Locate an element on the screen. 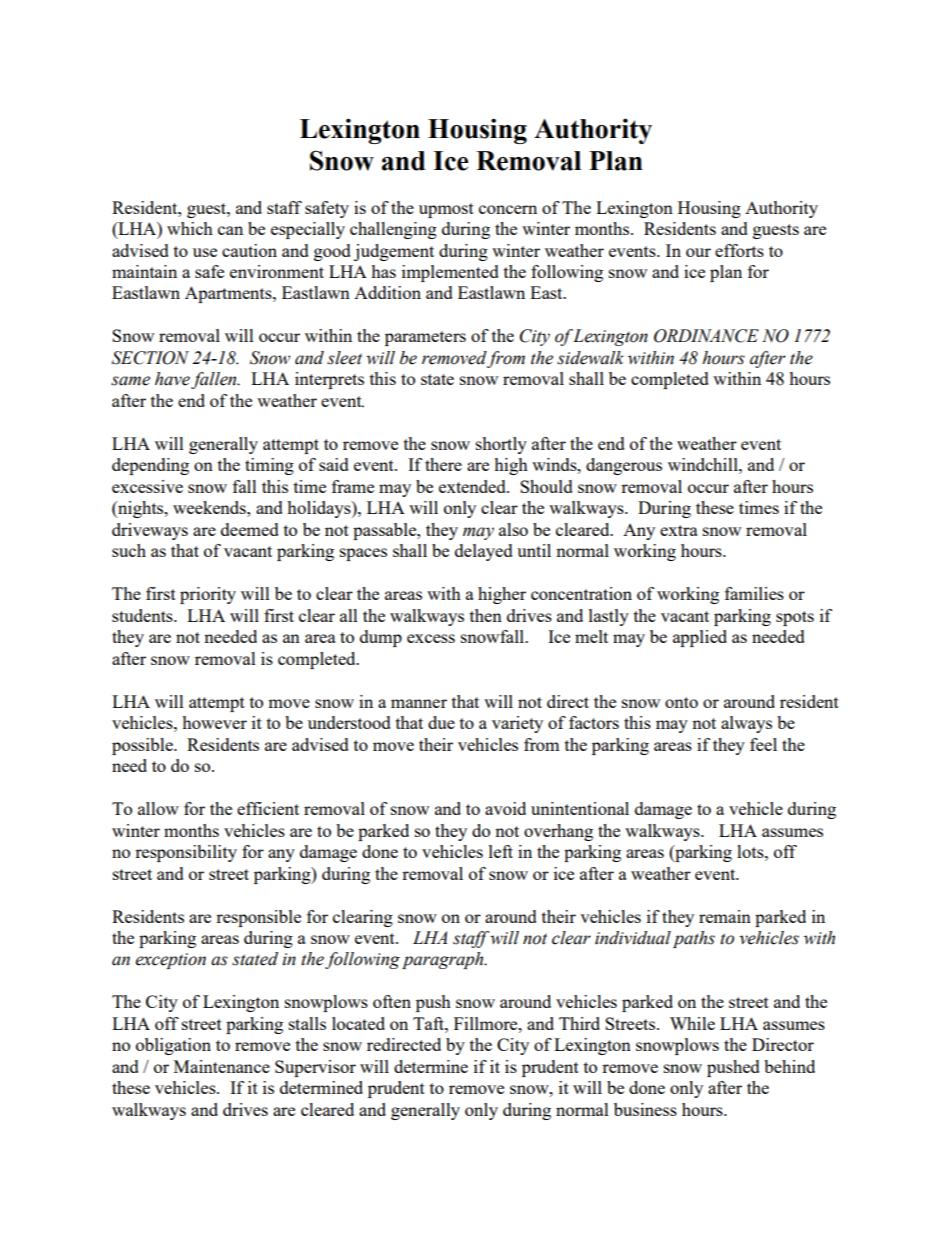 Image resolution: width=952 pixels, height=1233 pixels. Maintenance is located at coordinates (222, 1066).
